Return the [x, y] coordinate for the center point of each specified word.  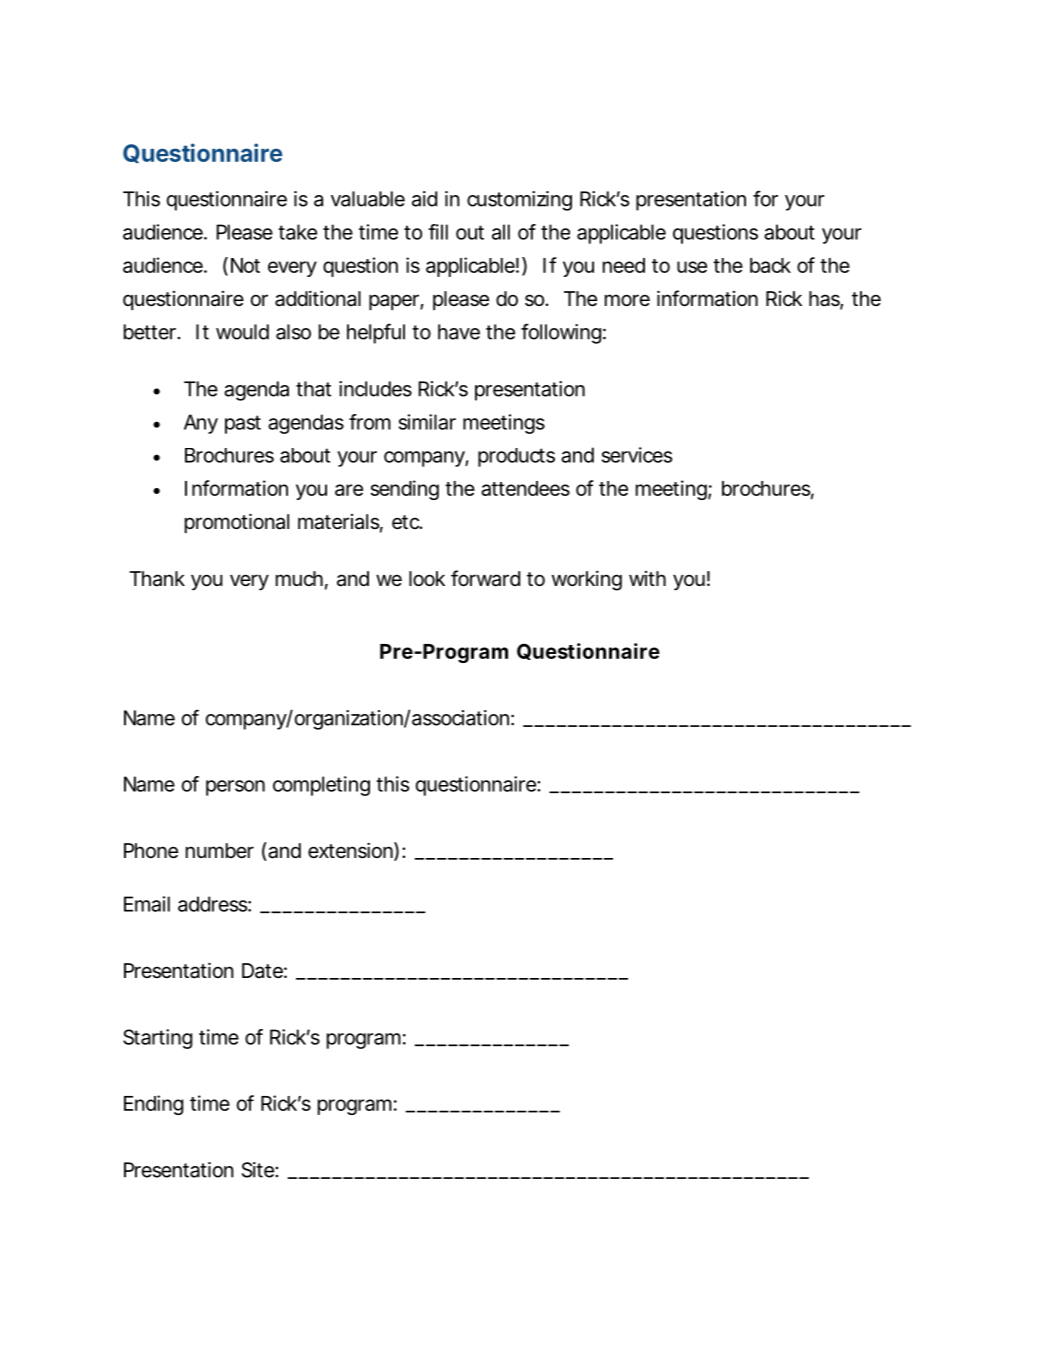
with [647, 578]
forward [485, 578]
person [235, 788]
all [501, 232]
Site [260, 1170]
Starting [157, 1039]
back [770, 265]
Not [245, 265]
